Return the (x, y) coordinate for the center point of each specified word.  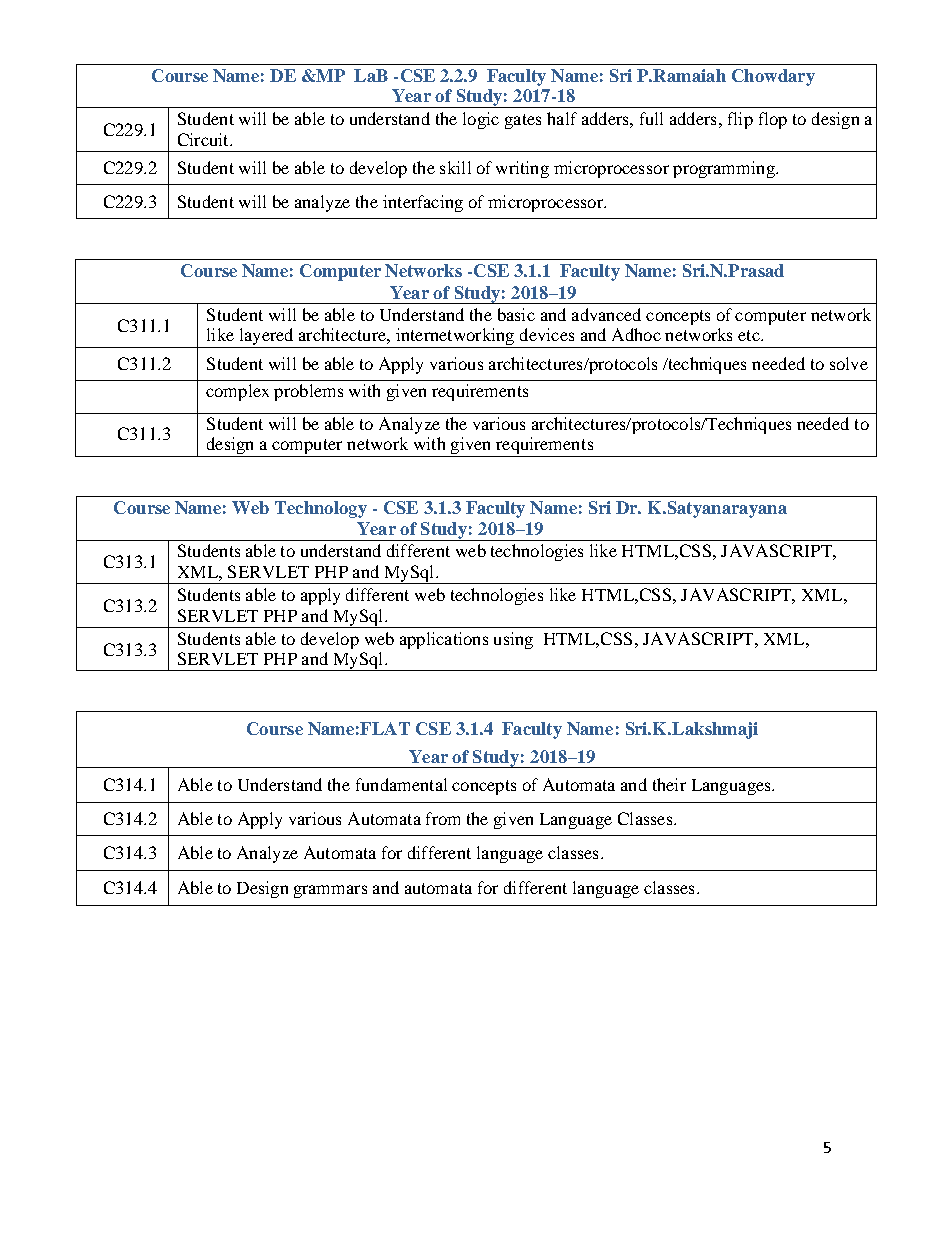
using (513, 640)
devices (547, 334)
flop (773, 120)
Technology (321, 509)
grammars (330, 891)
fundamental (401, 784)
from (443, 818)
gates (523, 121)
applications (444, 640)
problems (308, 392)
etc (750, 335)
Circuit (204, 139)
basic (516, 314)
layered (266, 338)
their (669, 784)
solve (849, 363)
